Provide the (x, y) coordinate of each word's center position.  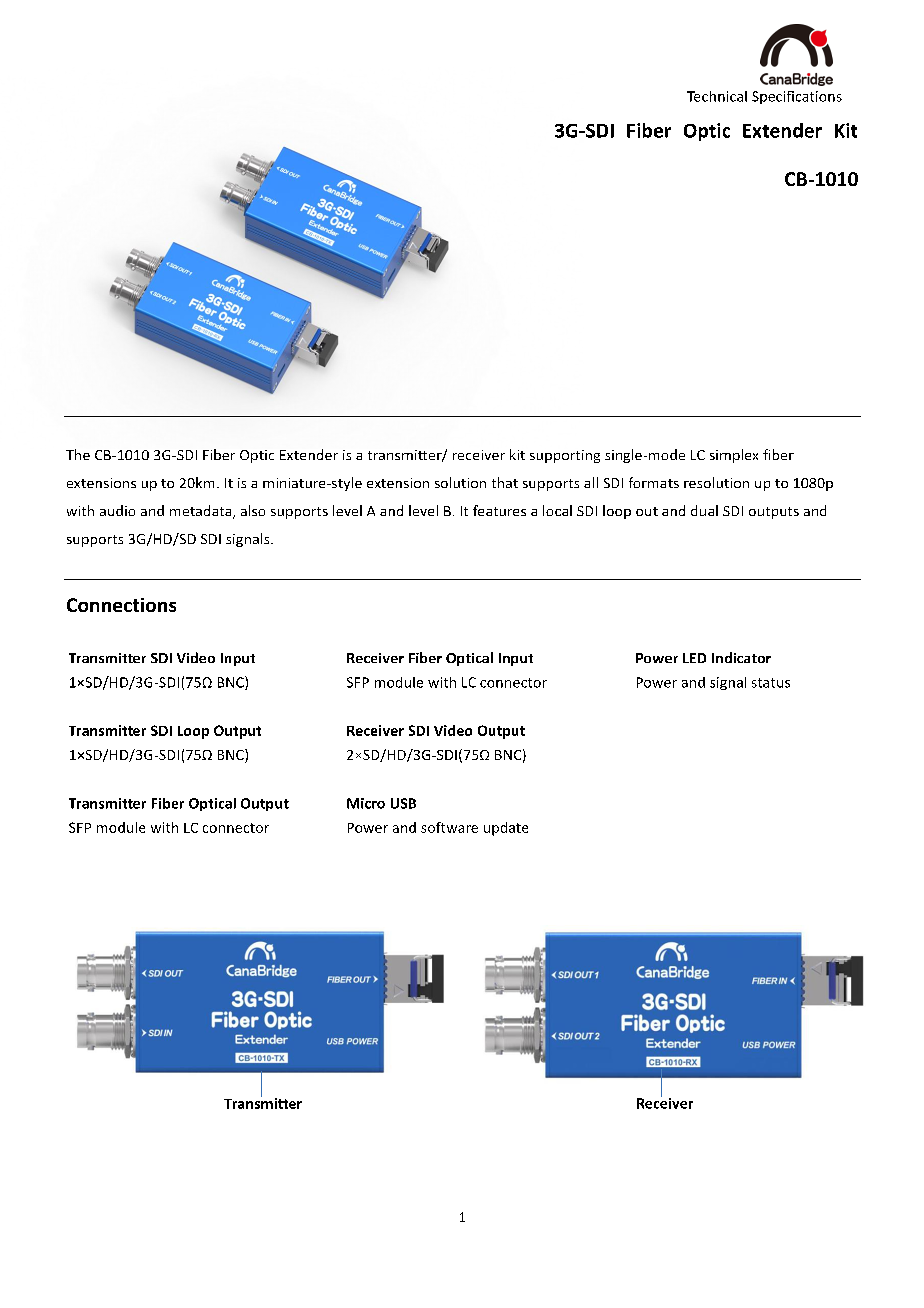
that (505, 482)
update (506, 829)
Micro (366, 803)
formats (654, 482)
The (78, 454)
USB (403, 803)
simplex (734, 456)
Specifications (797, 97)
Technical (717, 96)
